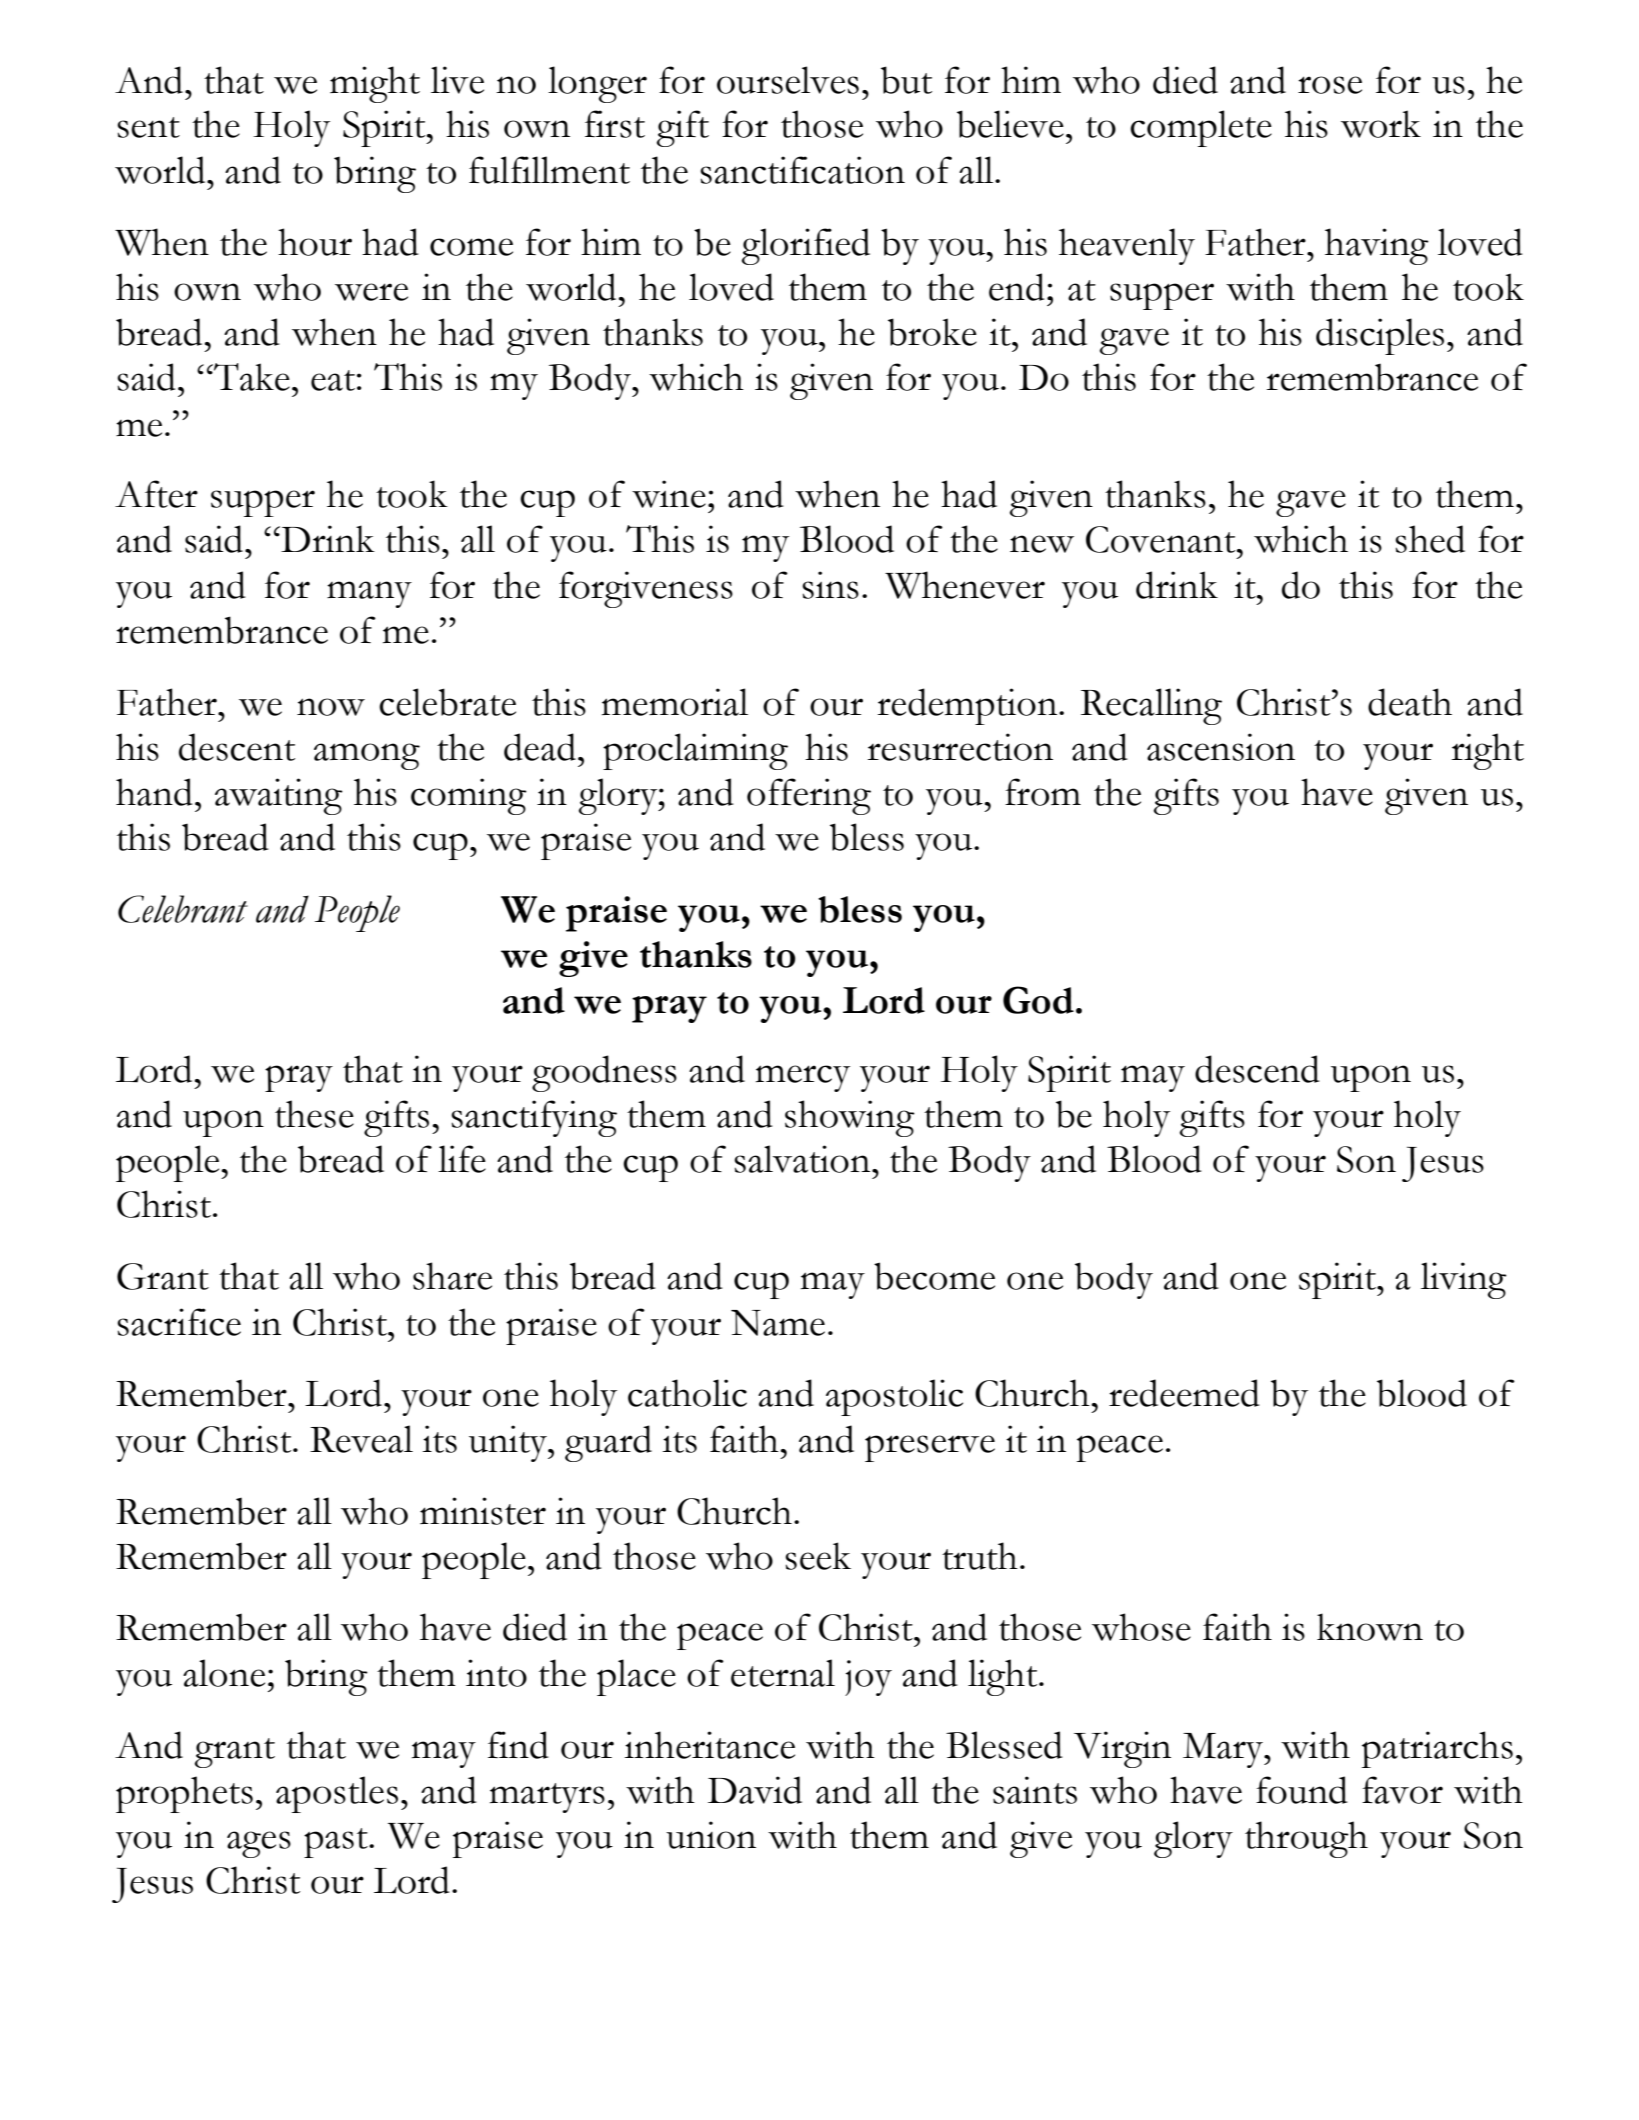 The width and height of the screenshot is (1639, 2120). Describe the element at coordinates (375, 84) in the screenshot. I see `might` at that location.
